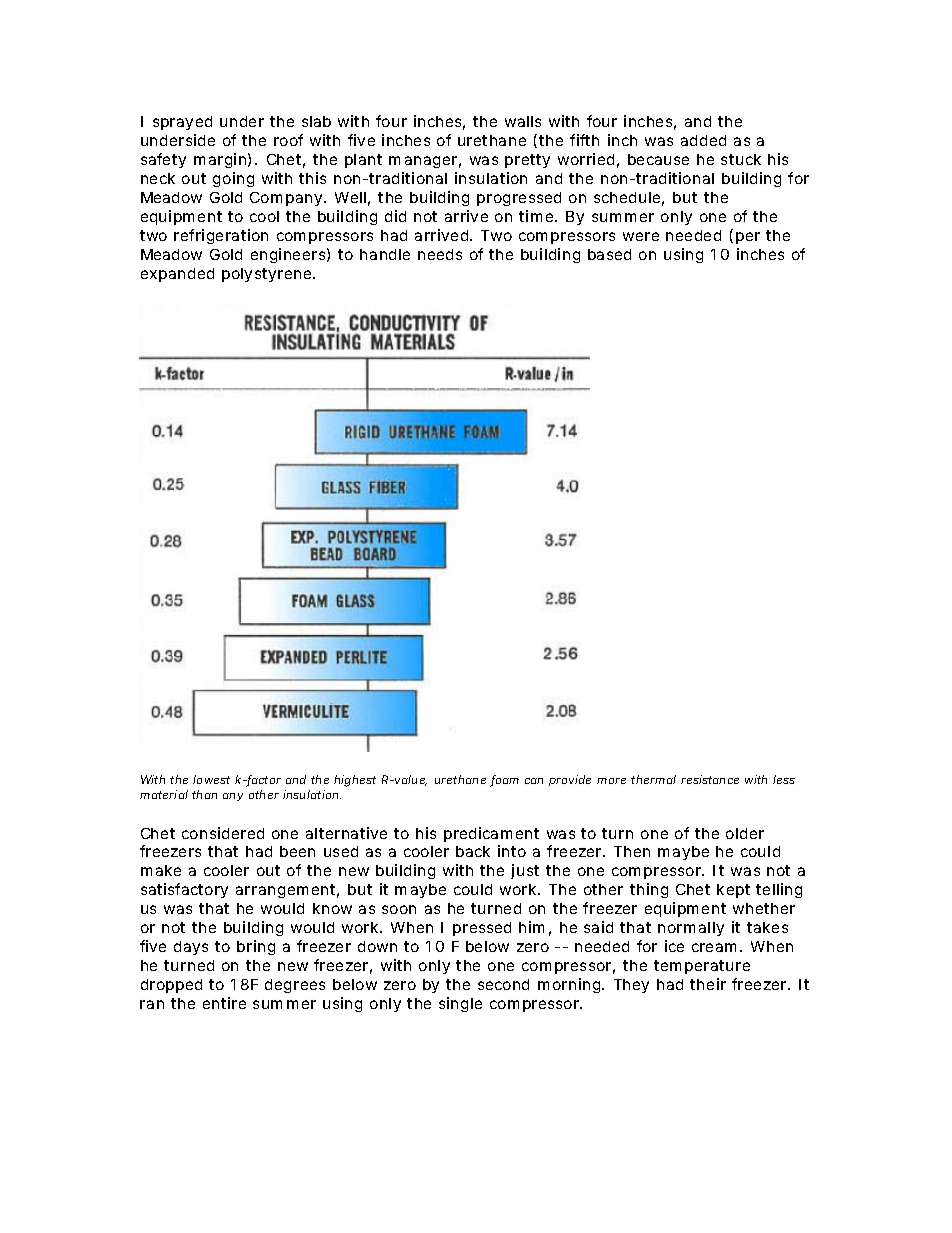  What do you see at coordinates (710, 779) in the page?
I see `resistance` at bounding box center [710, 779].
